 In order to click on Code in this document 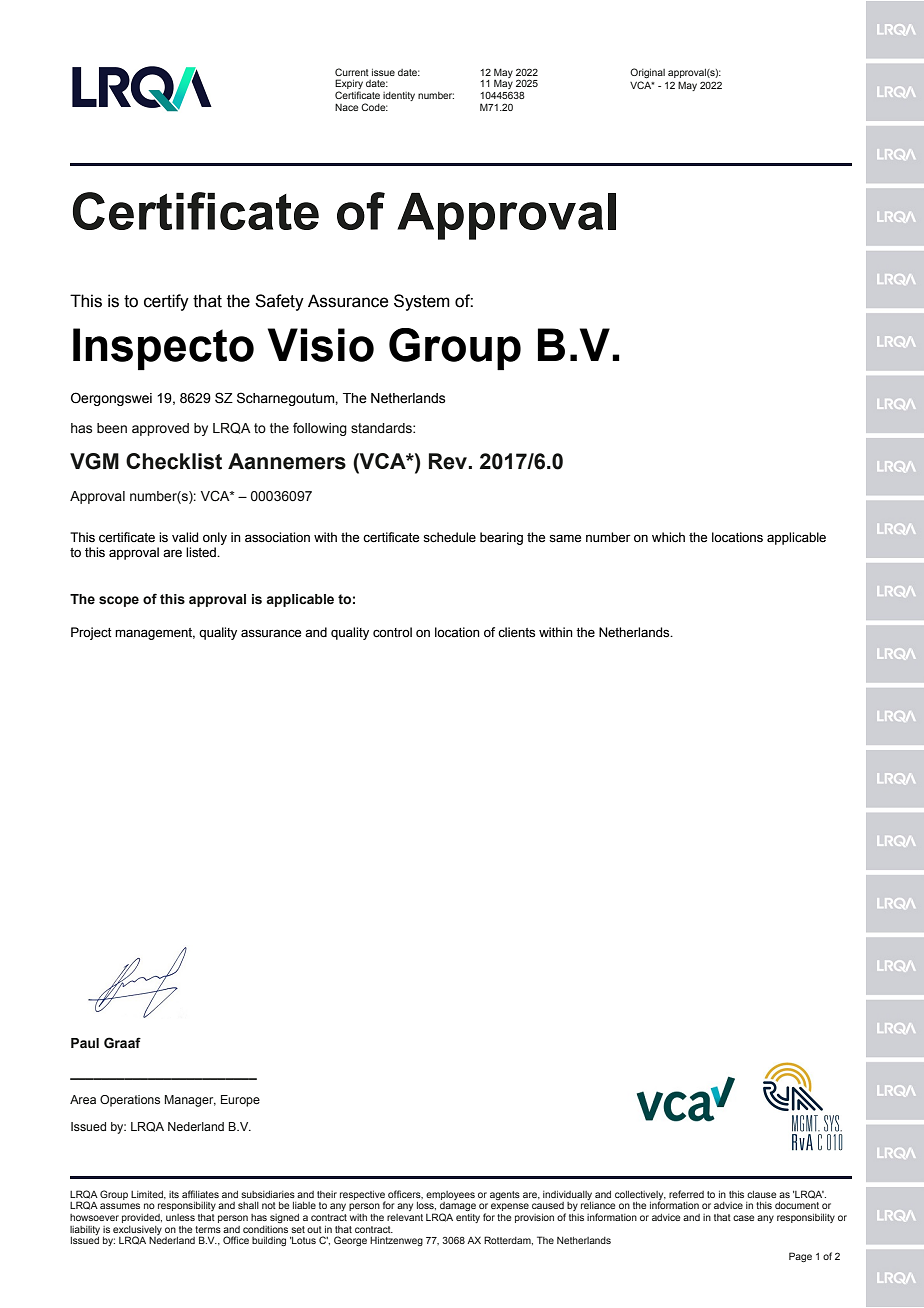, I will do `click(374, 107)`.
